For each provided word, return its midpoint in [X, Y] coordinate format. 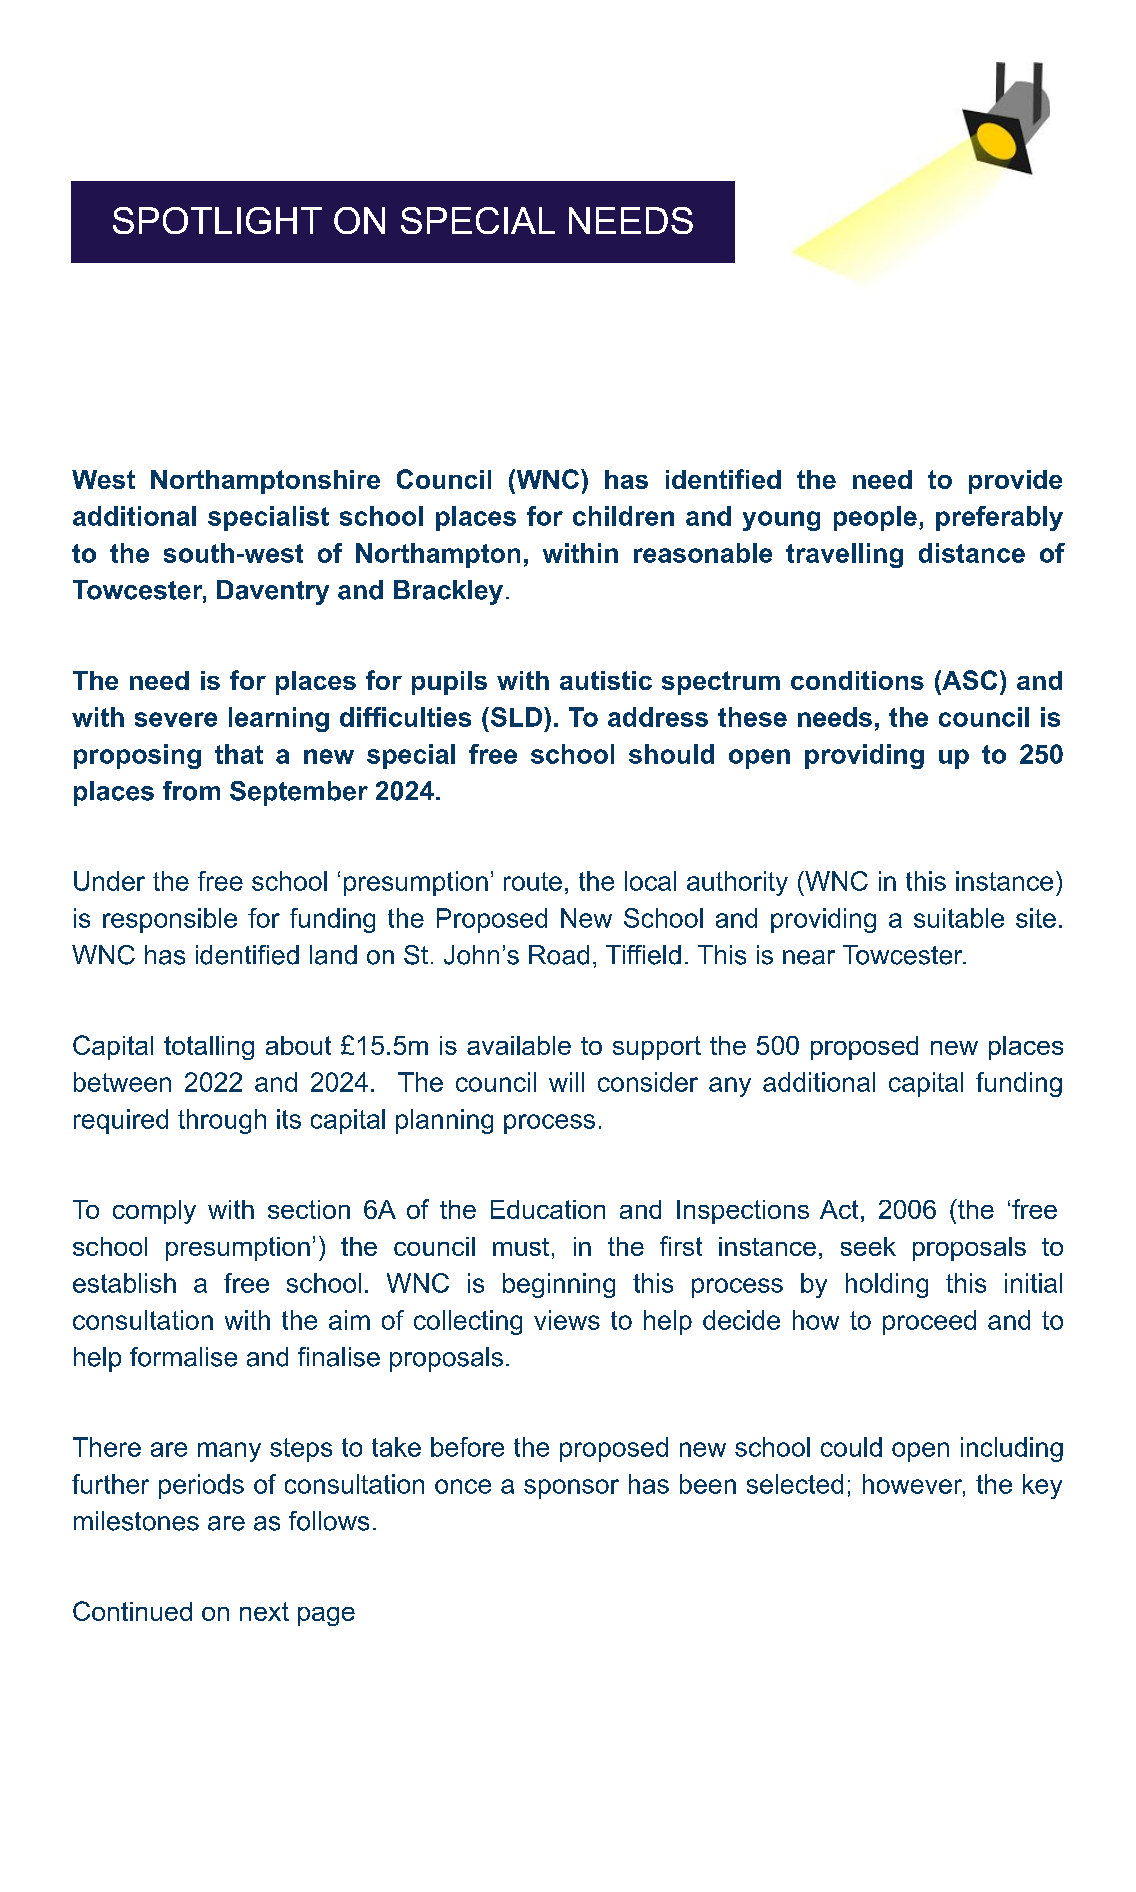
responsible [170, 920]
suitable [959, 918]
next [264, 1611]
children [623, 516]
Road [559, 955]
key [1042, 1486]
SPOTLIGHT [217, 220]
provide [1015, 482]
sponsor [571, 1489]
